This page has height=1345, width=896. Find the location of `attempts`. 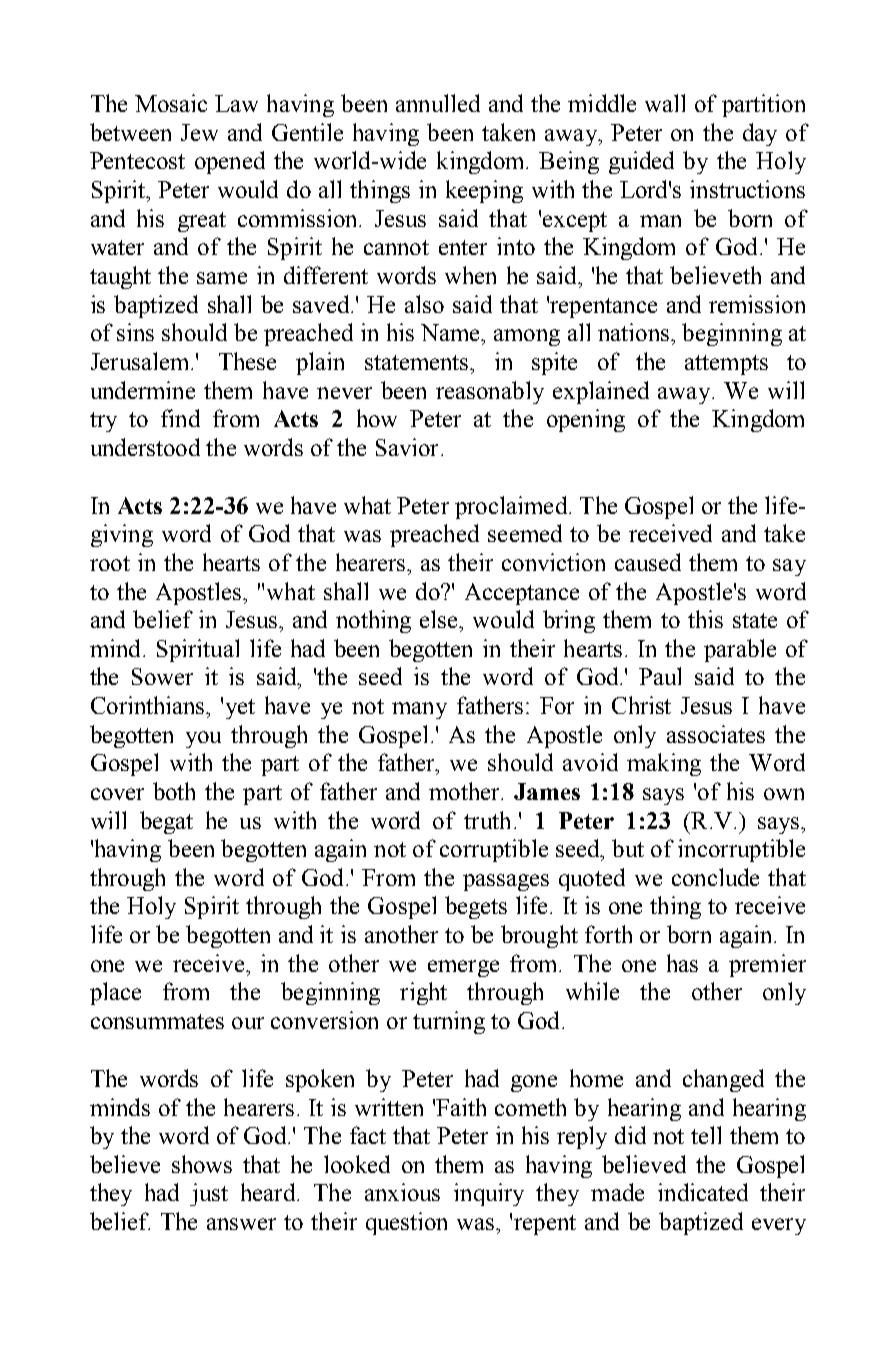

attempts is located at coordinates (726, 365).
